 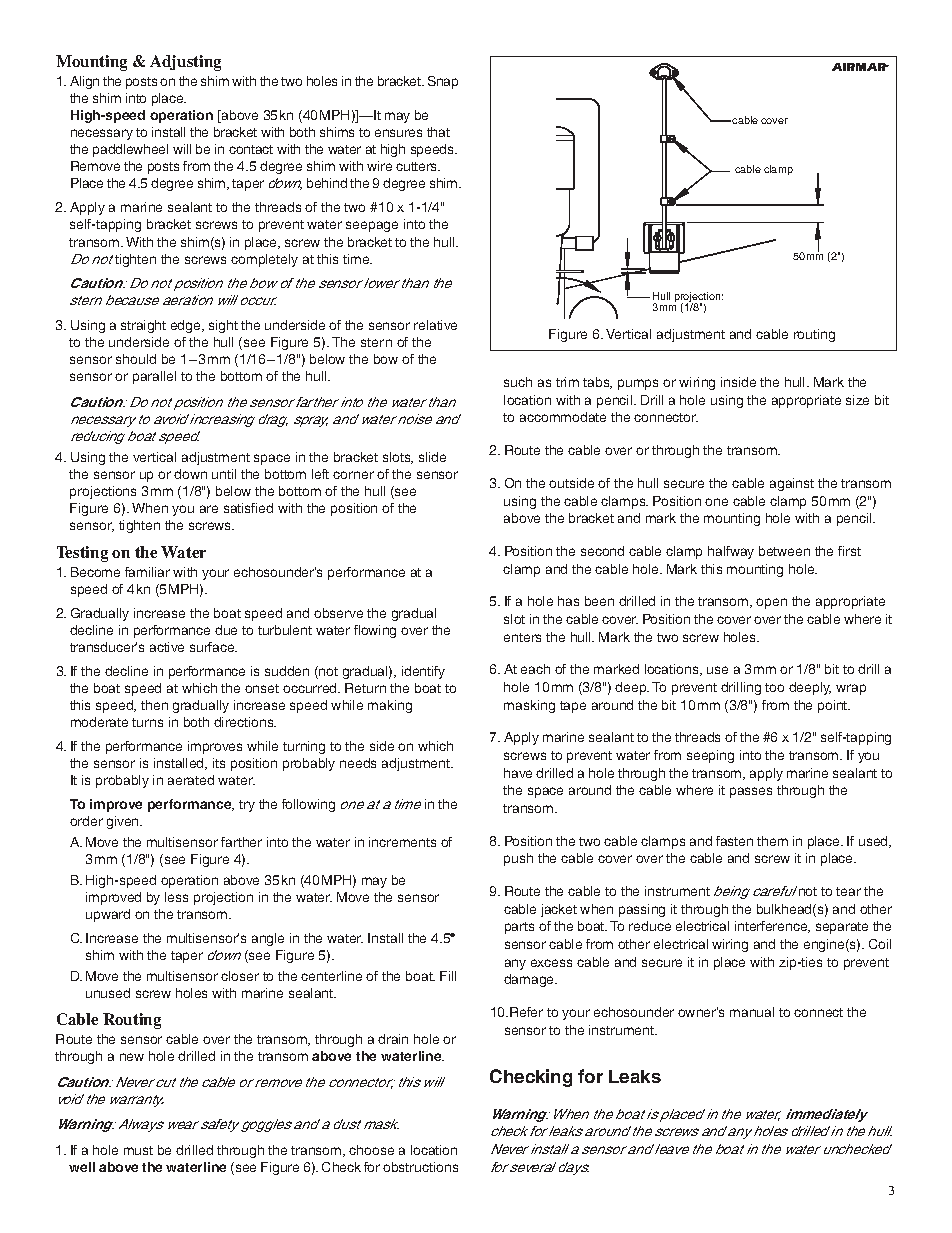 I want to click on aerated, so click(x=191, y=780).
